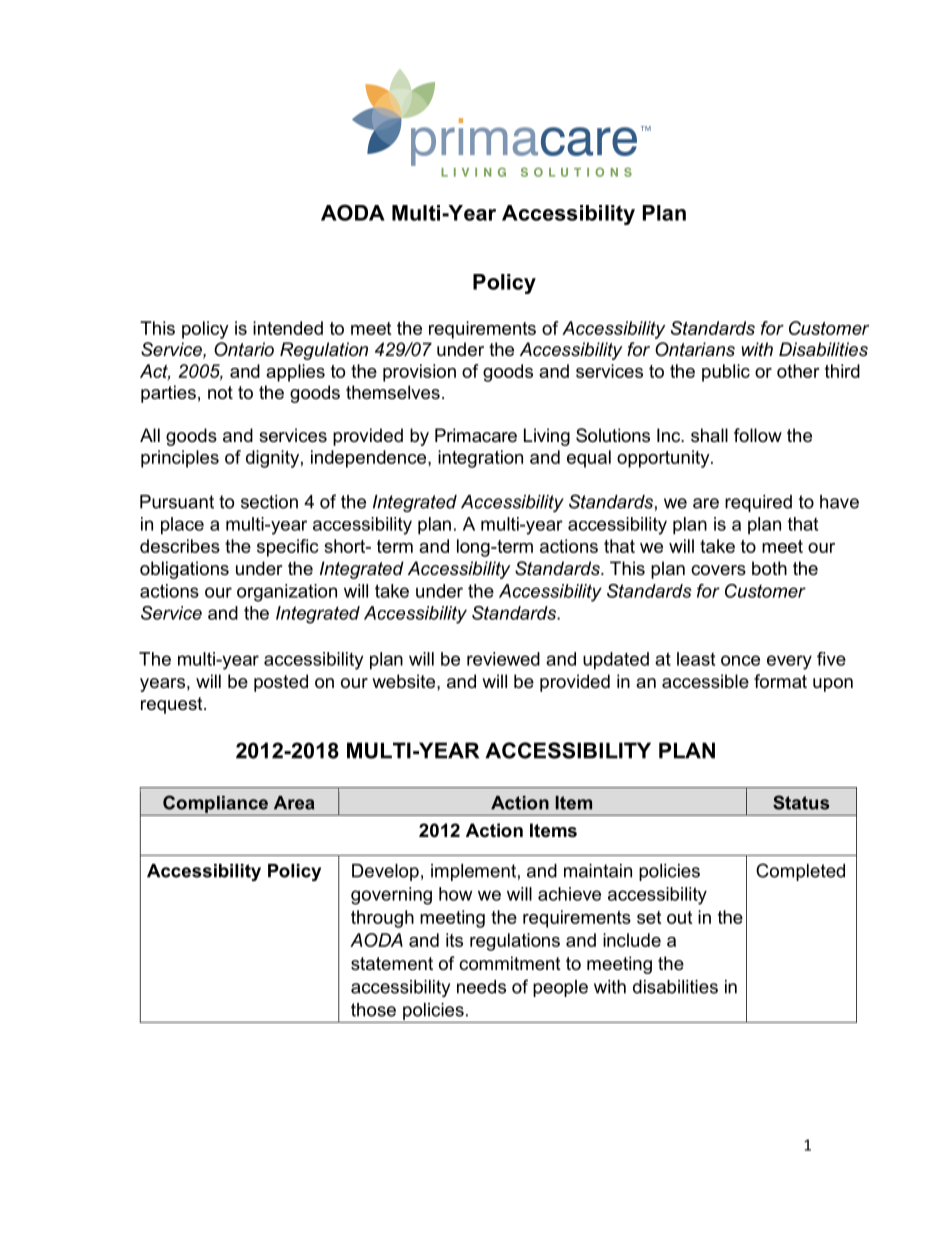  What do you see at coordinates (288, 548) in the document?
I see `specific` at bounding box center [288, 548].
